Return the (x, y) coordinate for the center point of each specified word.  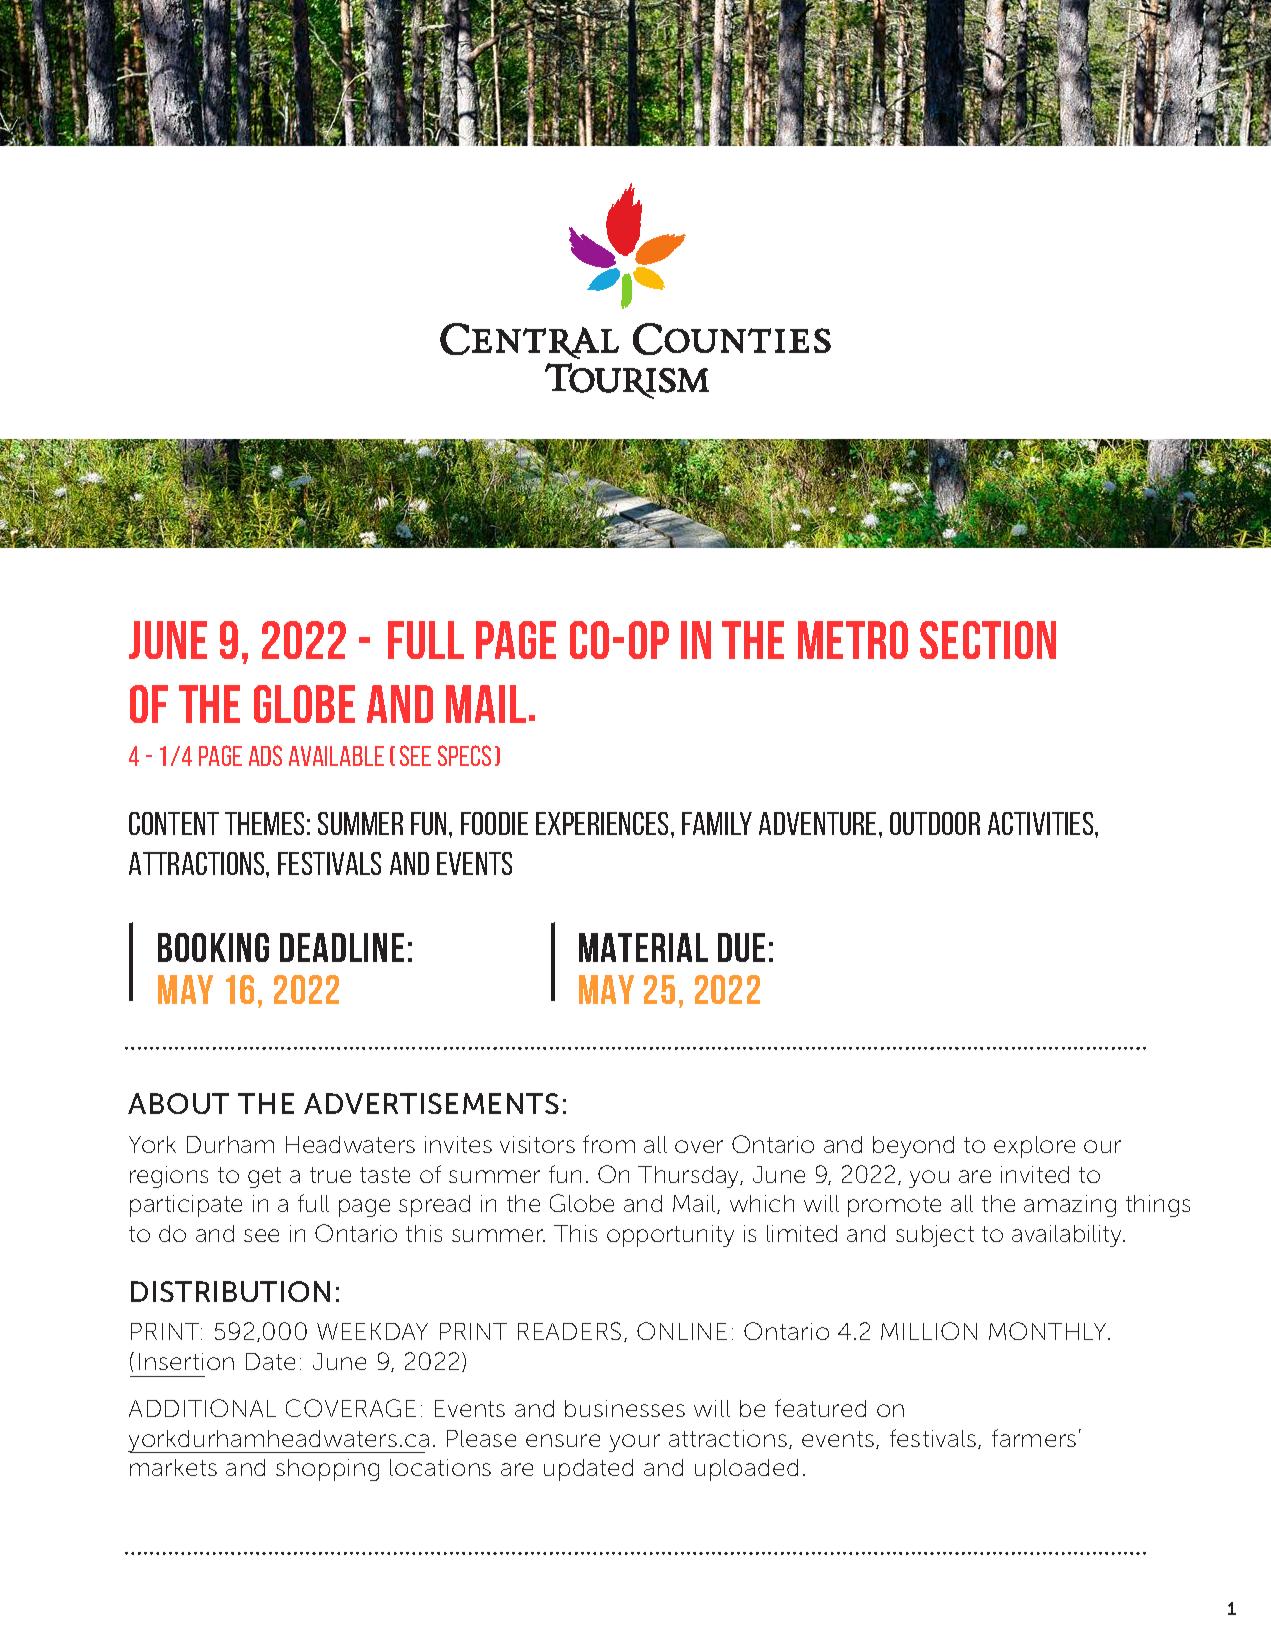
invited (1035, 1174)
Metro (853, 640)
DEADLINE (342, 947)
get (264, 1177)
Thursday (690, 1177)
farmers (1034, 1438)
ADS (265, 755)
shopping (327, 1470)
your (634, 1443)
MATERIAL (643, 947)
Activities (1042, 823)
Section (988, 640)
